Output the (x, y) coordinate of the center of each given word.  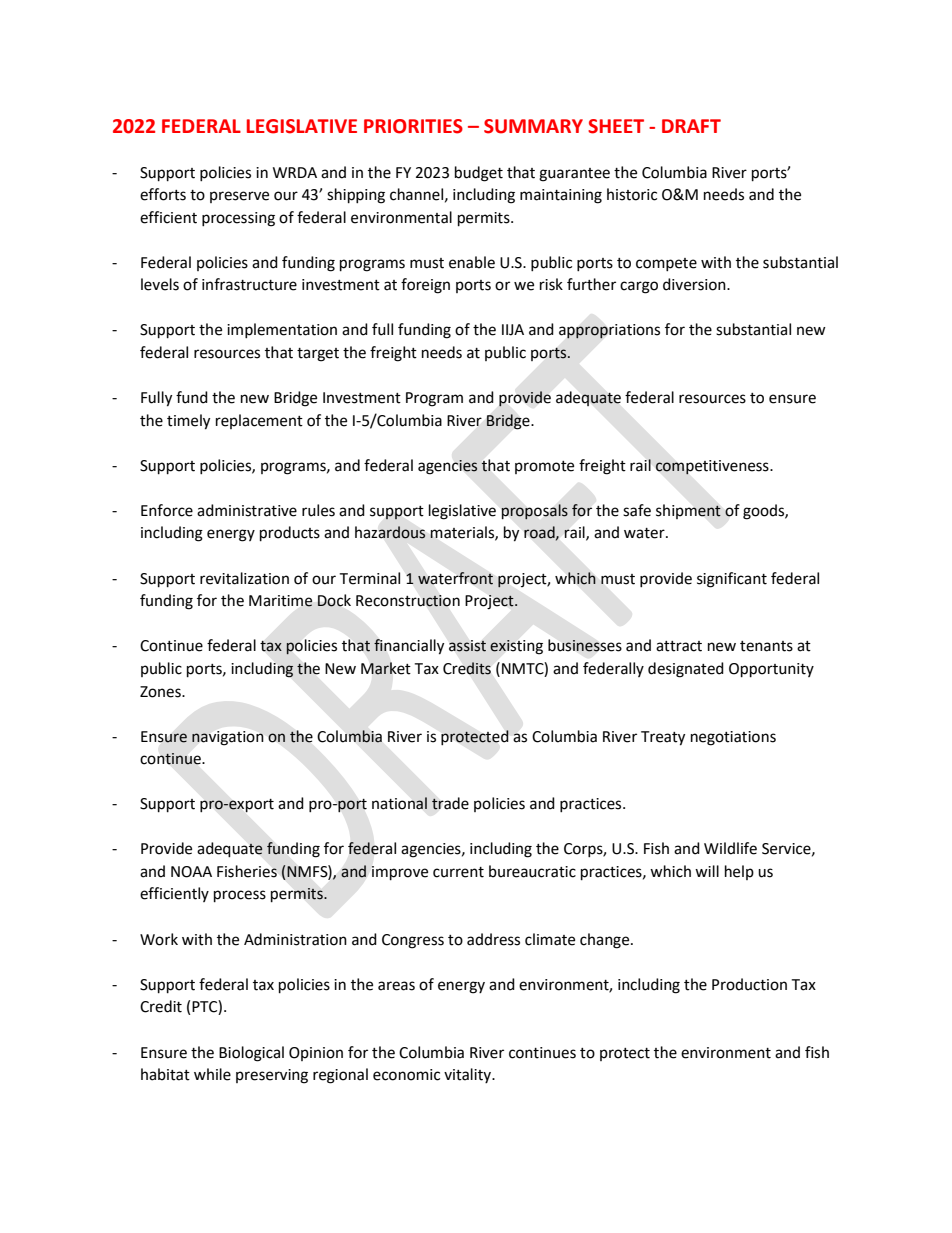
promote (544, 467)
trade (450, 803)
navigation (228, 738)
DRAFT (691, 126)
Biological (251, 1054)
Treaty (663, 738)
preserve (239, 197)
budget (479, 174)
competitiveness (713, 467)
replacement (259, 421)
